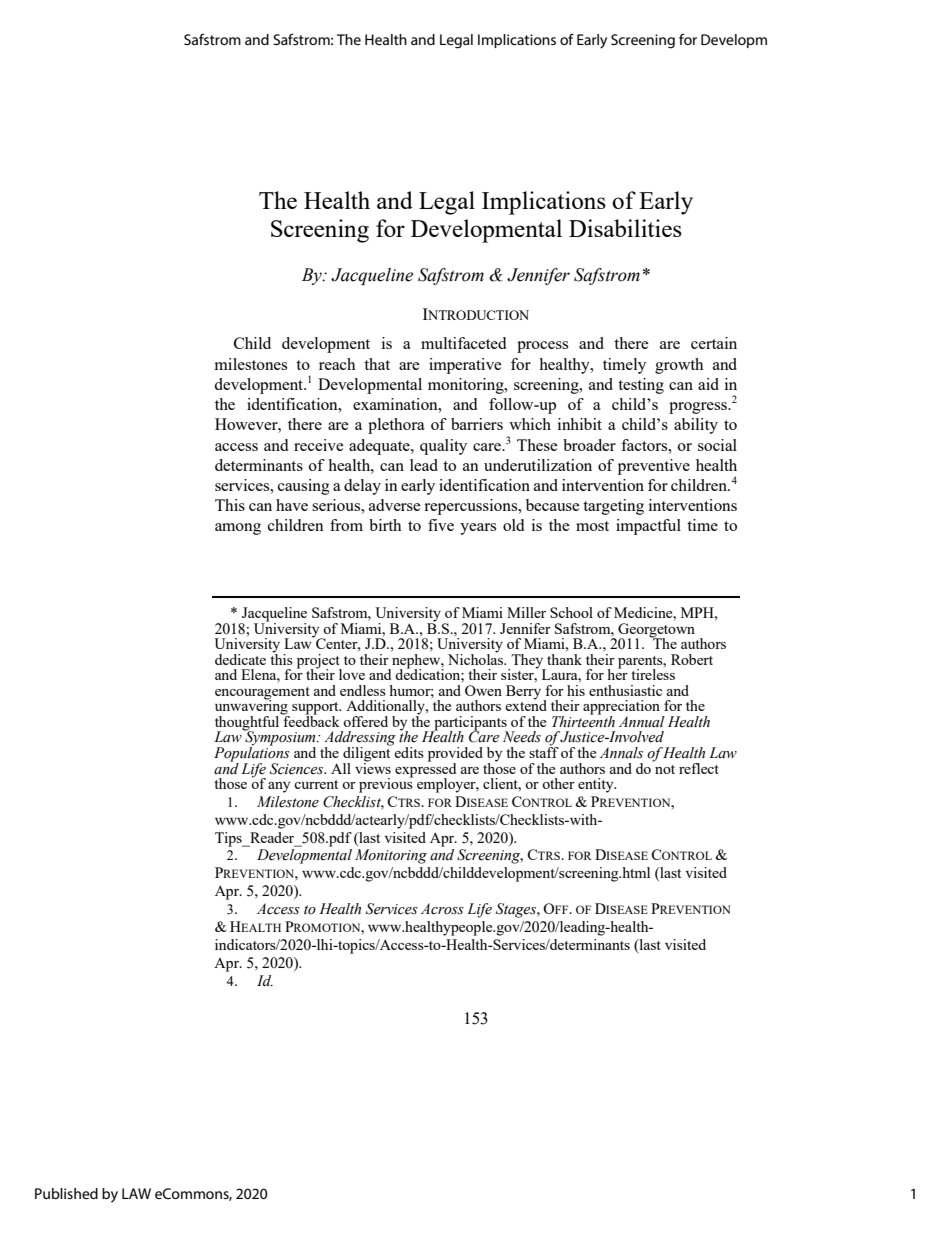 Image resolution: width=952 pixels, height=1233 pixels. Describe the element at coordinates (463, 343) in the screenshot. I see `multifaceted` at that location.
